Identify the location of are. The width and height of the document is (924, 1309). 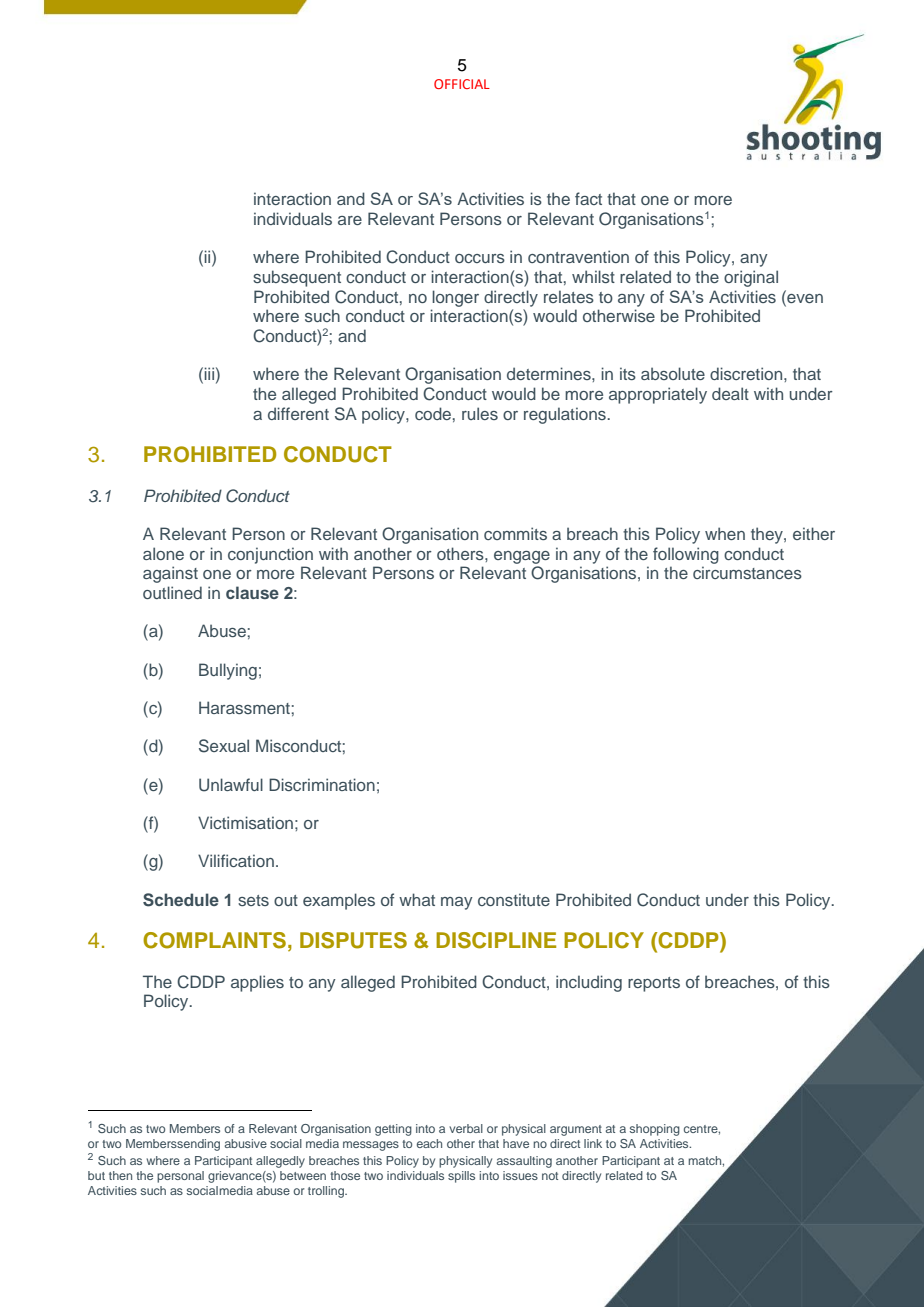
(350, 220).
